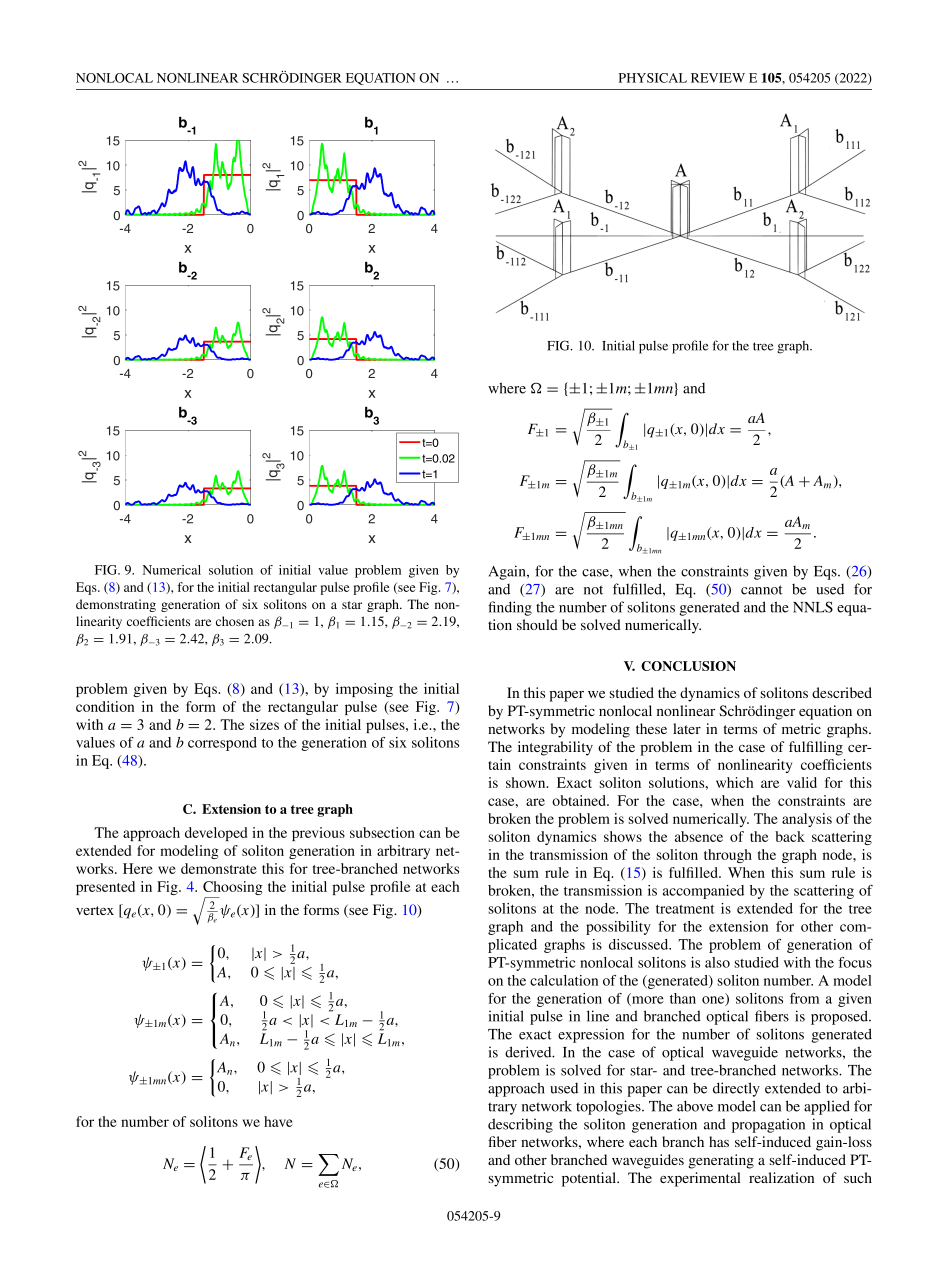 The image size is (952, 1270). What do you see at coordinates (688, 666) in the document?
I see `CONCLUSION` at bounding box center [688, 666].
